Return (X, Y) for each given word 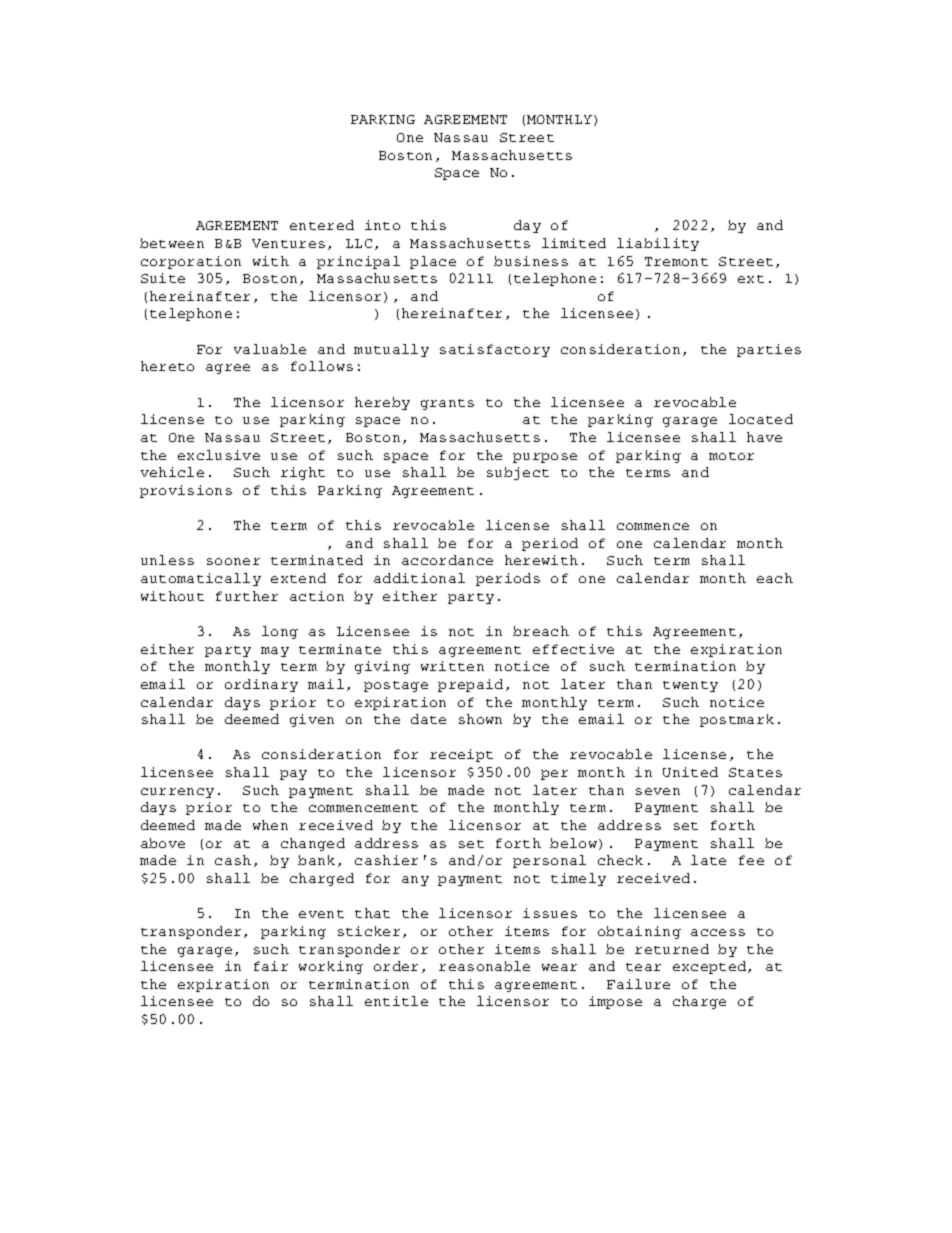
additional (419, 578)
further (247, 596)
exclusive (219, 455)
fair (271, 966)
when (270, 825)
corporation (191, 262)
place (433, 262)
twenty (690, 686)
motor (731, 456)
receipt (461, 755)
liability (658, 244)
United (690, 772)
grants (447, 404)
